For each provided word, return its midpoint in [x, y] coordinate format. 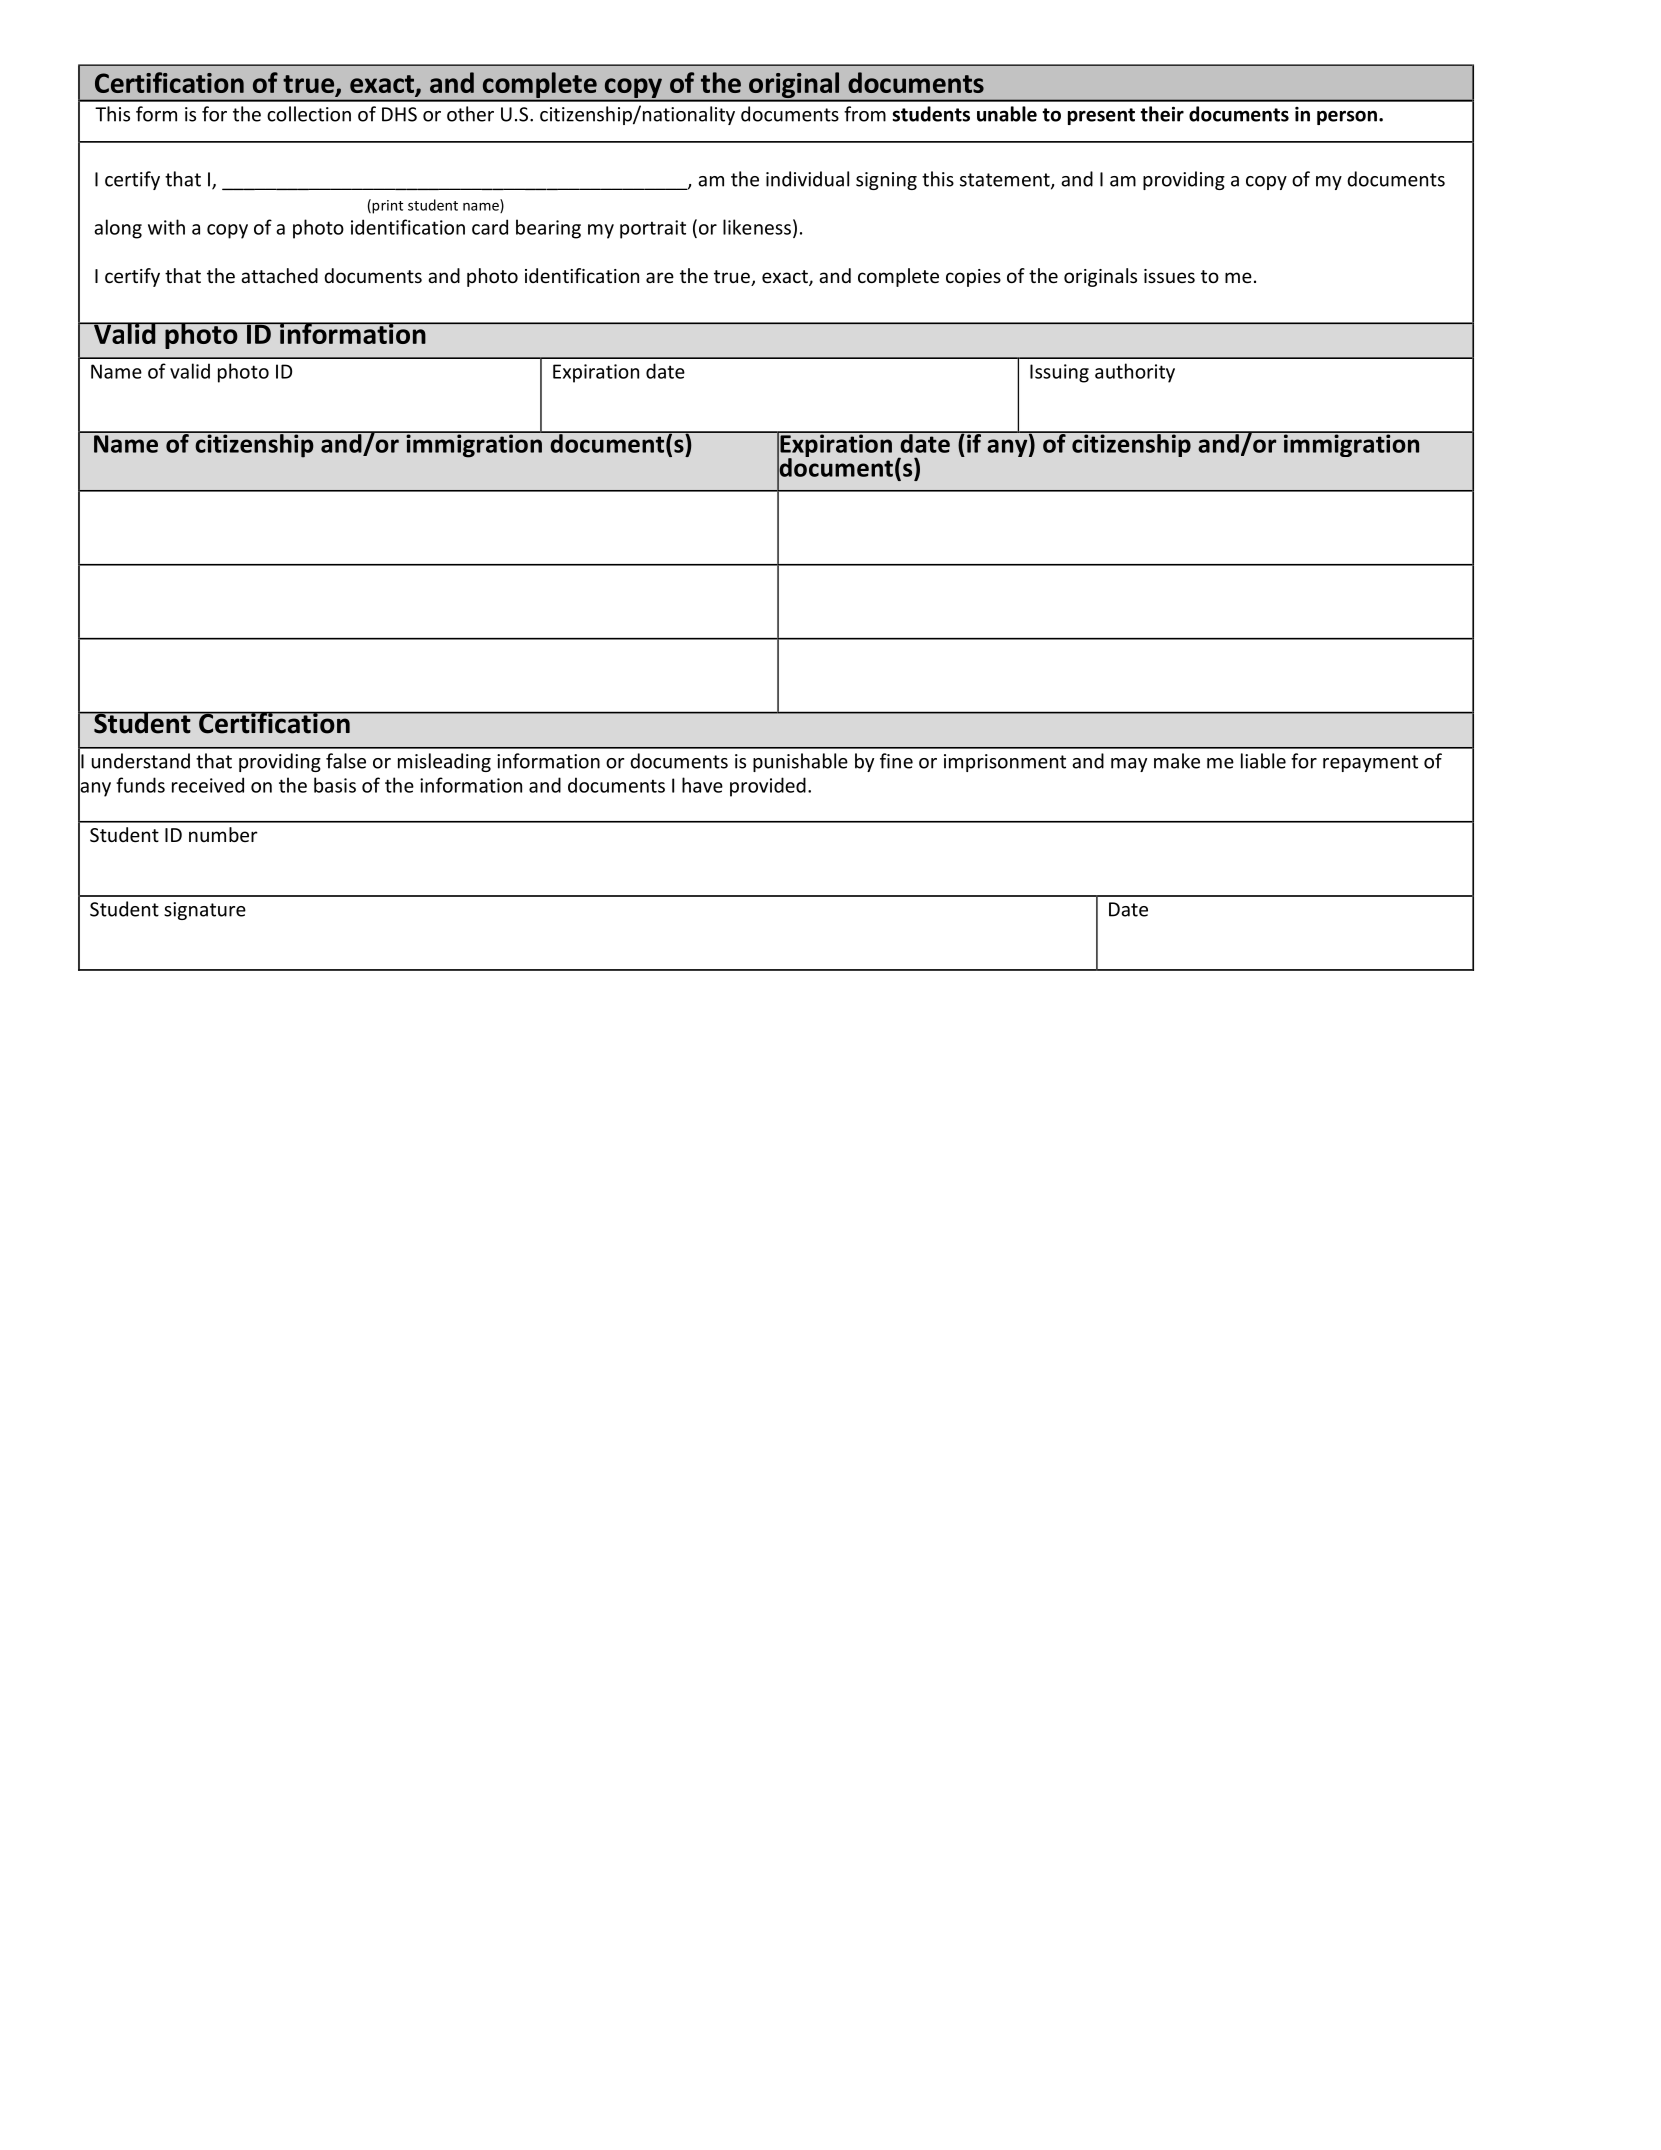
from [865, 114]
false [346, 761]
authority [1135, 373]
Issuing [1059, 373]
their [1162, 114]
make [1177, 761]
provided [768, 787]
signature [205, 911]
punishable [800, 762]
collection [309, 114]
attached [279, 275]
